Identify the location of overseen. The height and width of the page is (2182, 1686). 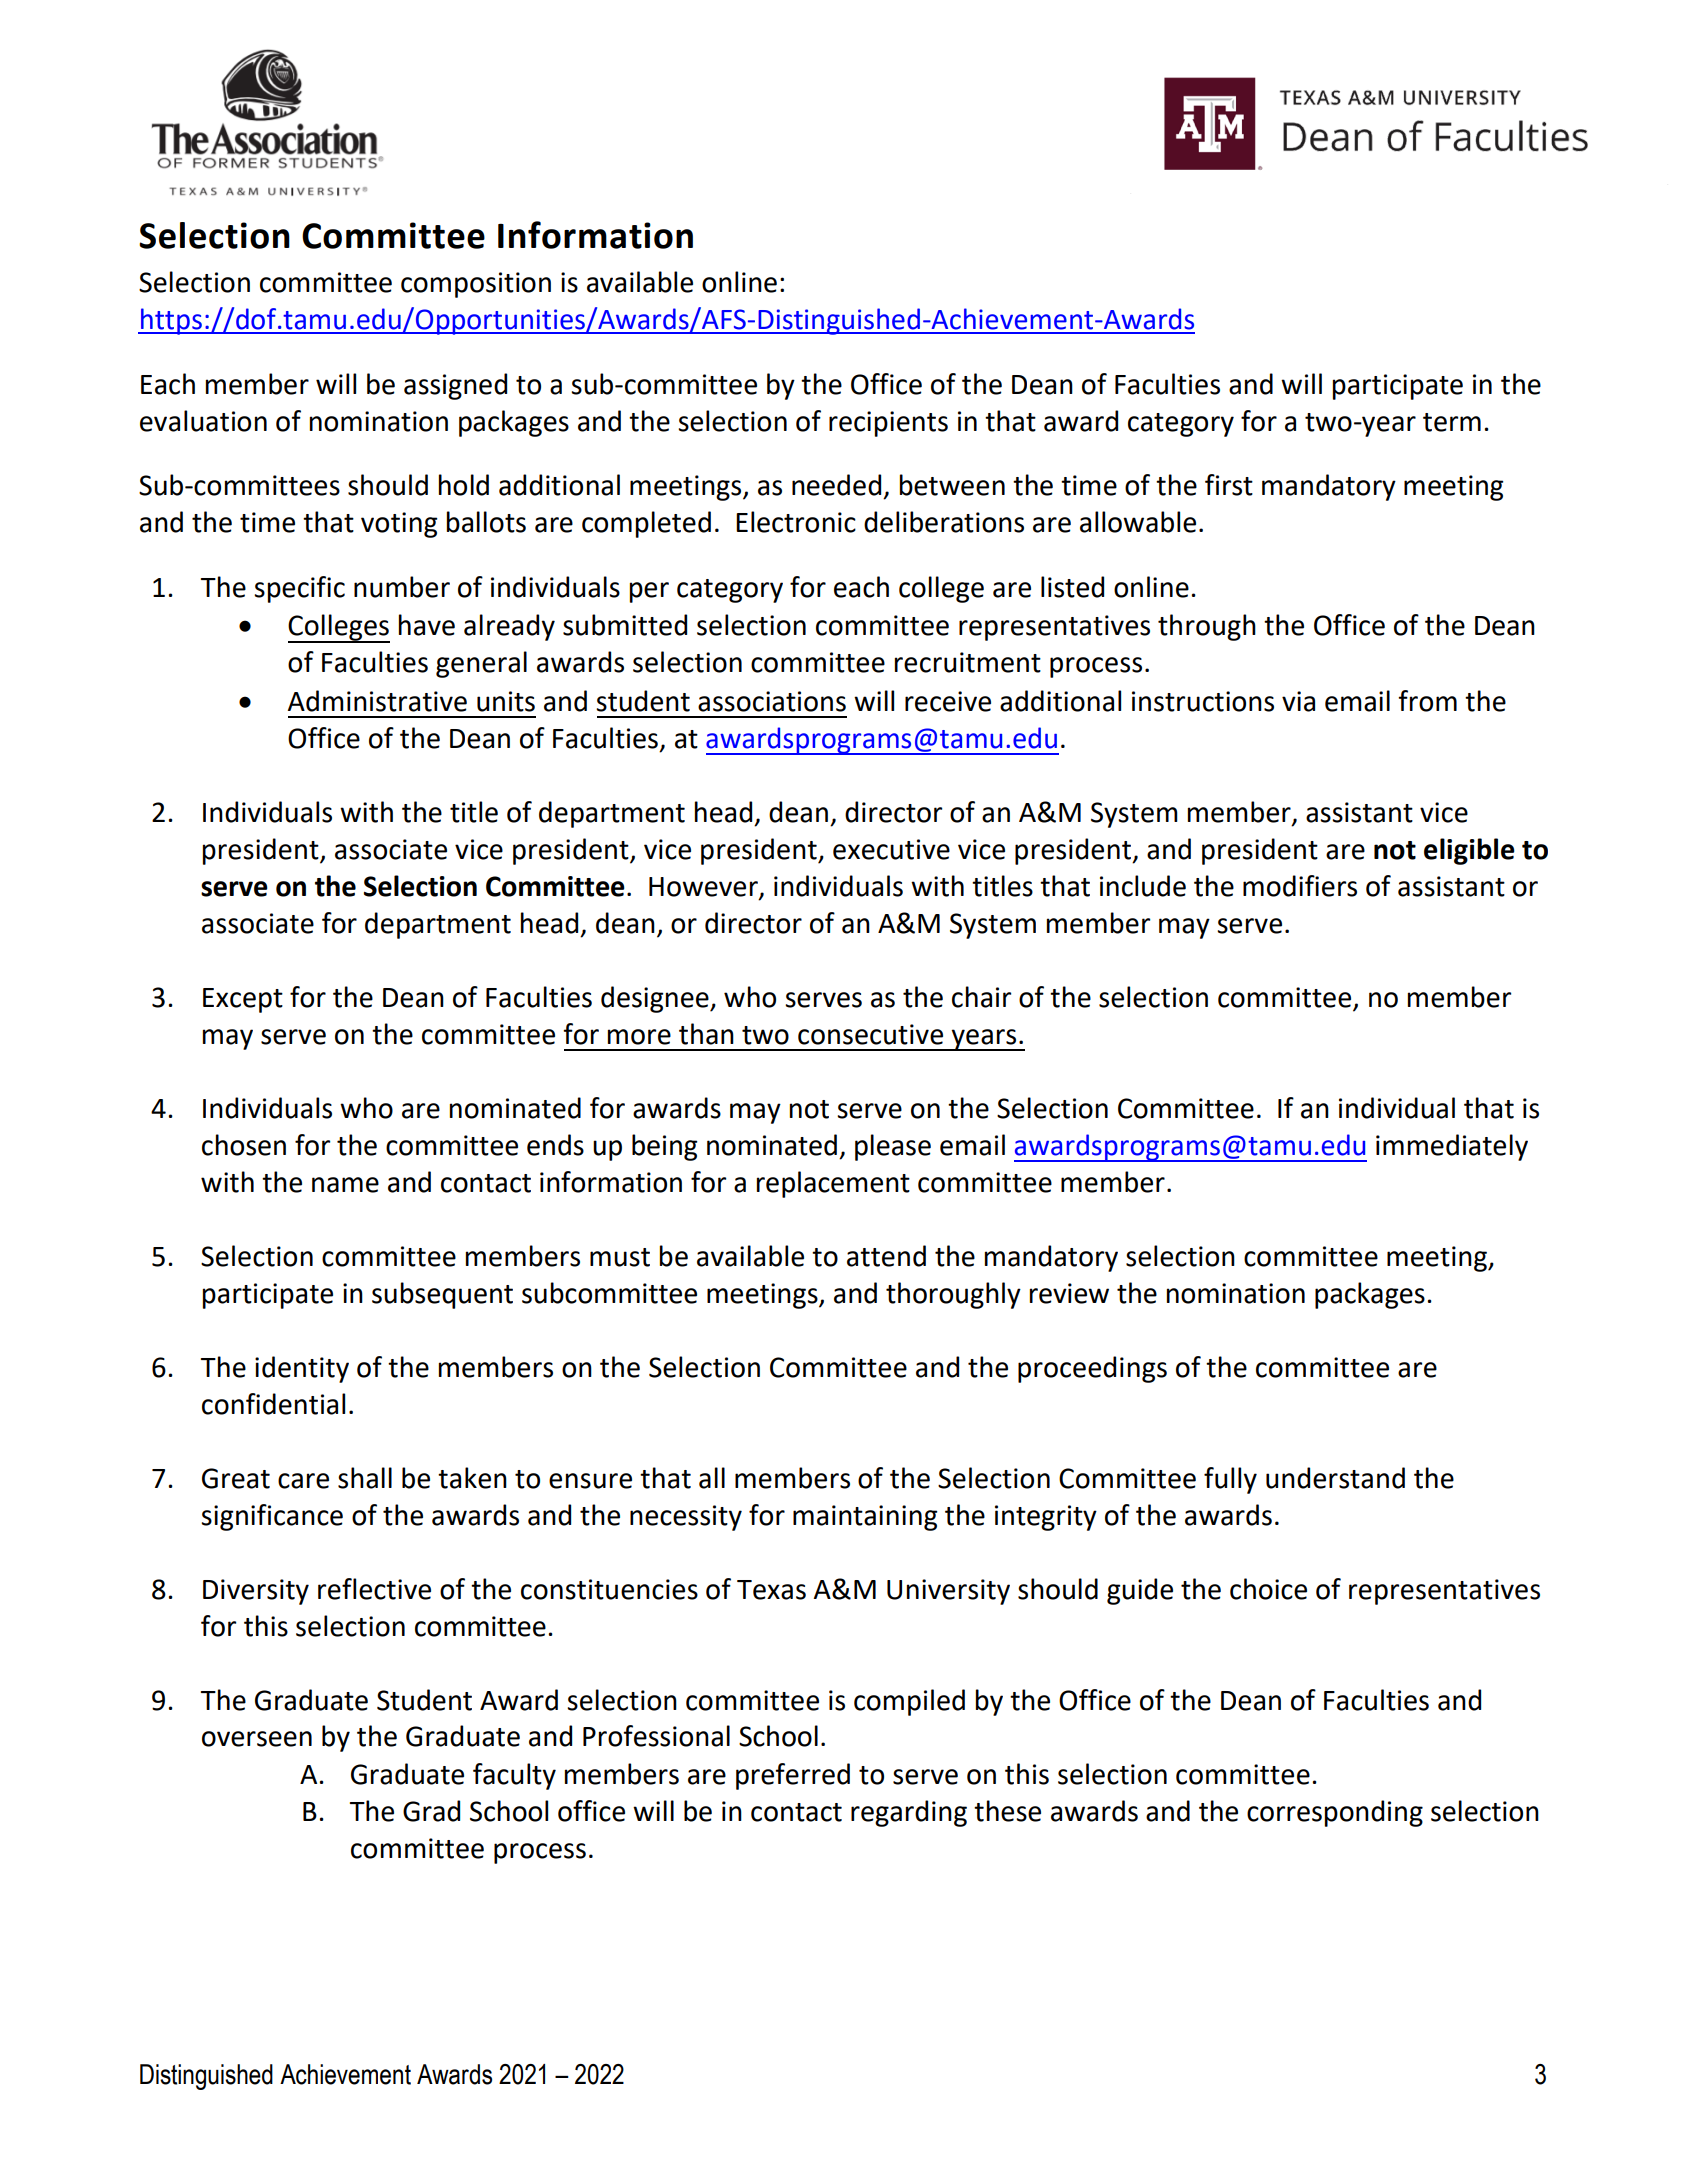
(257, 1739).
